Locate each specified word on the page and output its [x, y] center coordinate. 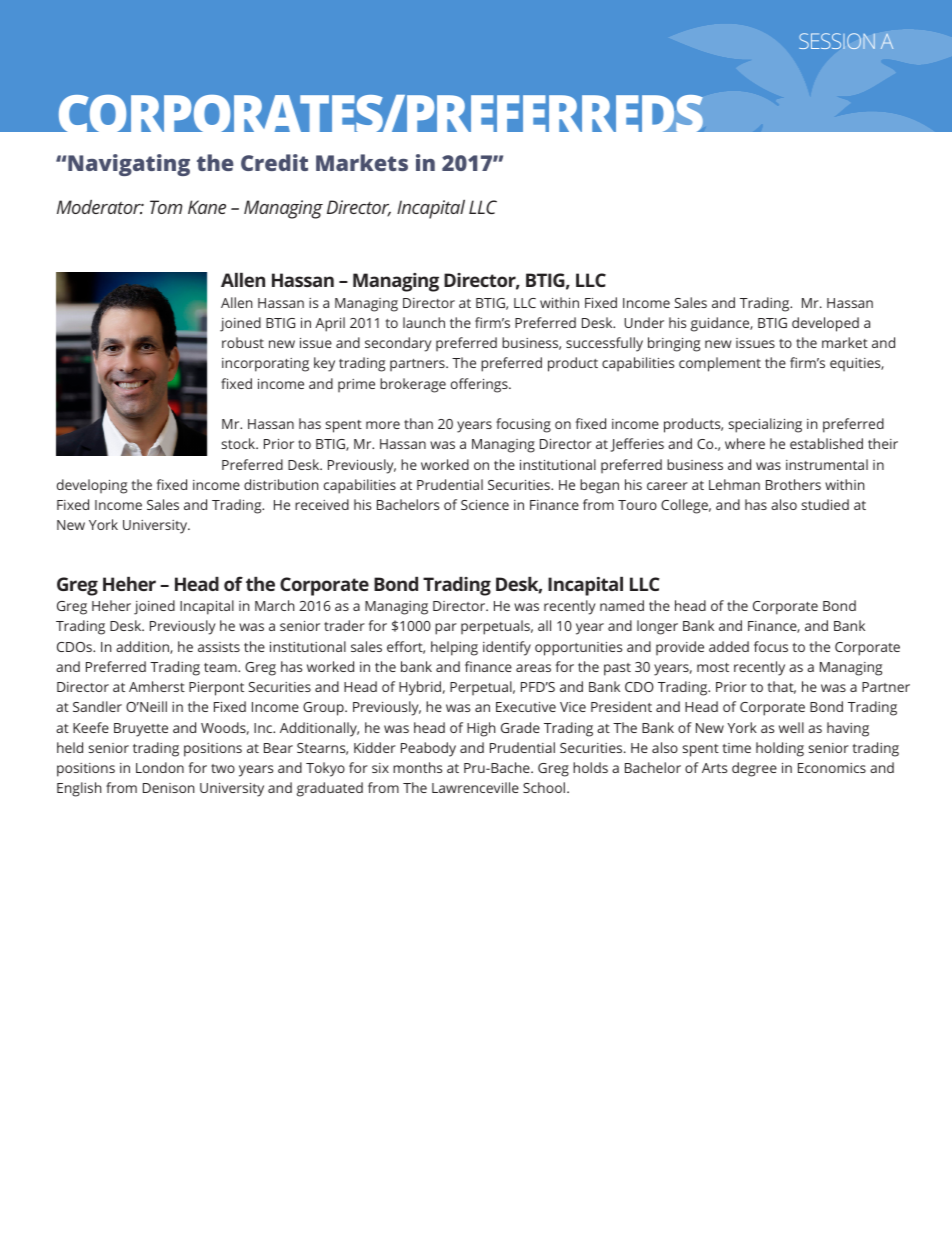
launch [424, 322]
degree [754, 769]
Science [485, 505]
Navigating [129, 165]
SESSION [837, 41]
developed [825, 324]
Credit [274, 162]
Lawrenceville [475, 787]
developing [92, 486]
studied [825, 504]
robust [243, 342]
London [160, 767]
